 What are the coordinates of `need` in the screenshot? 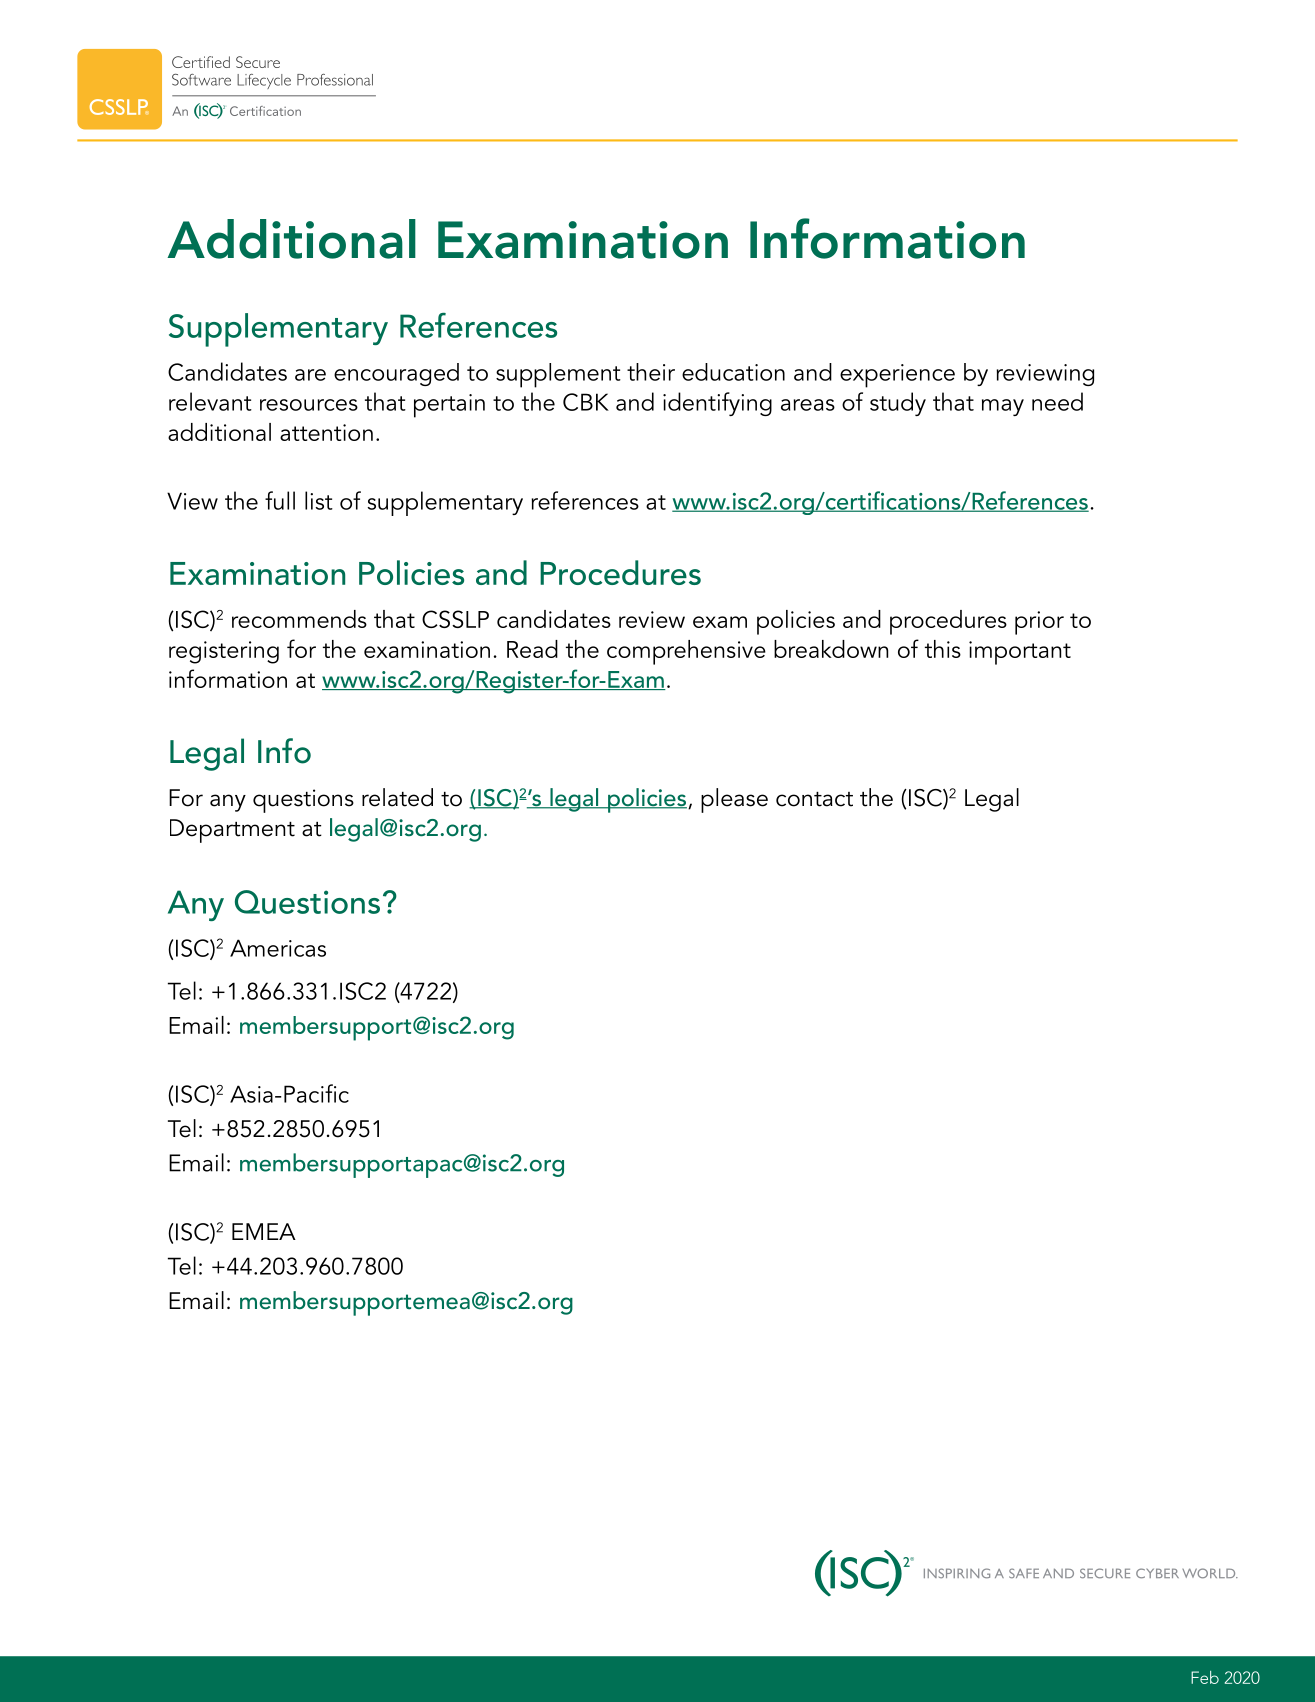 It's located at (1057, 401).
